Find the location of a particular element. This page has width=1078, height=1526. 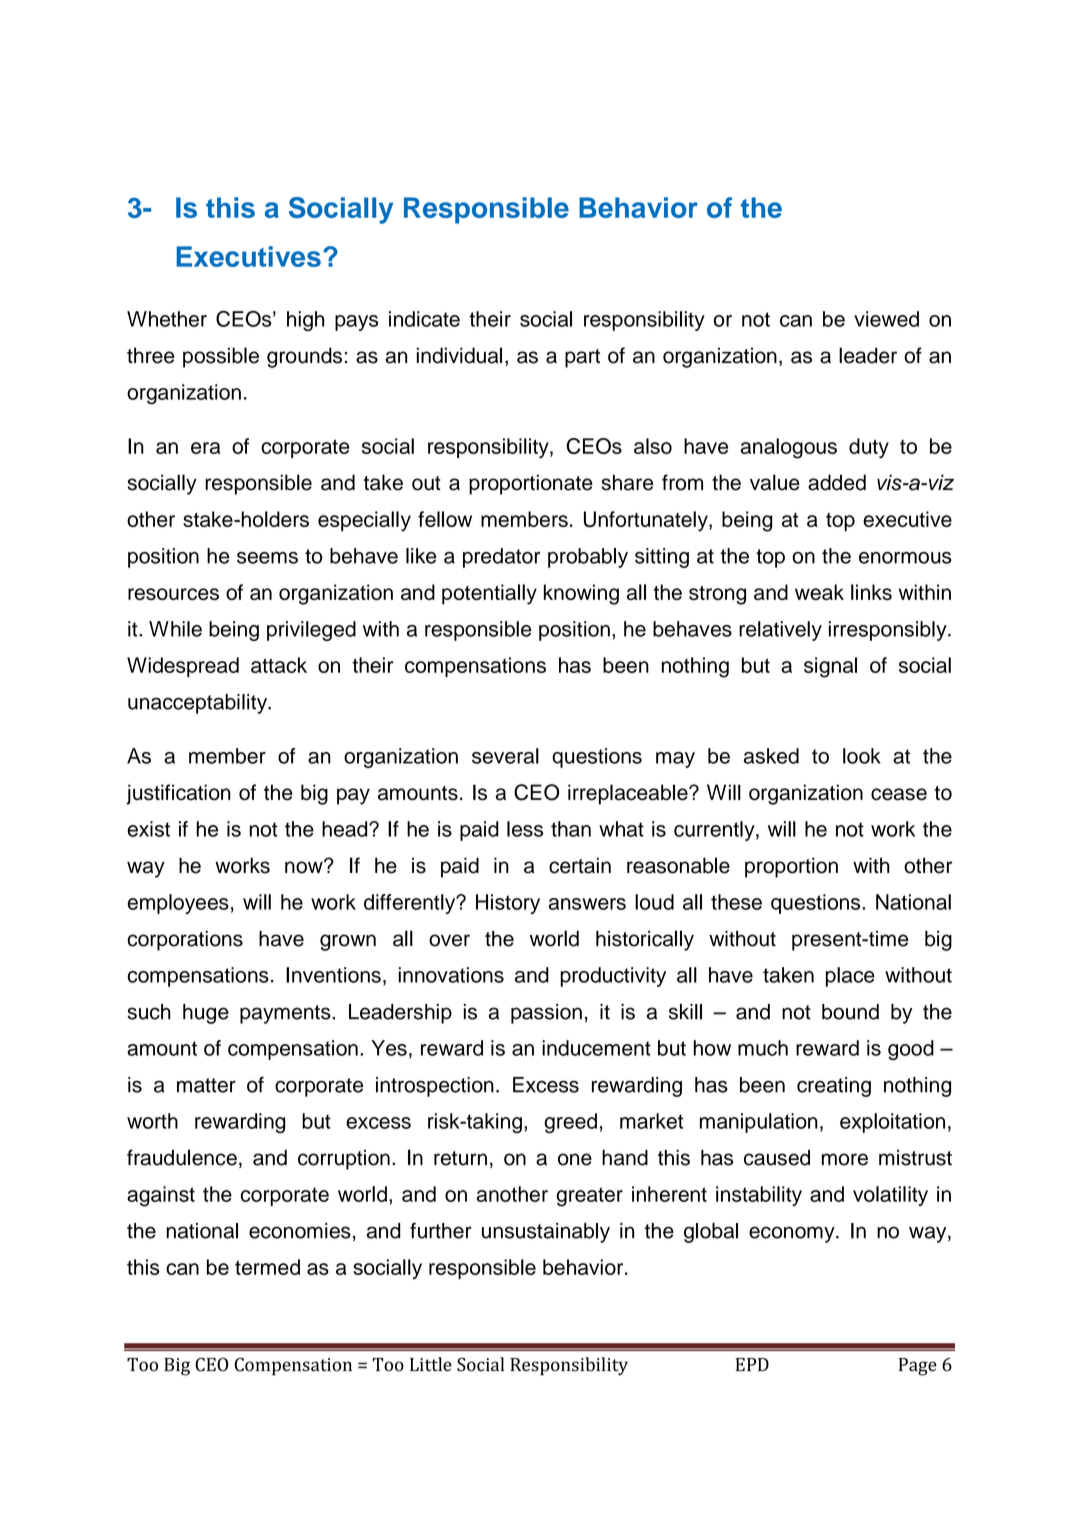

part is located at coordinates (582, 358).
